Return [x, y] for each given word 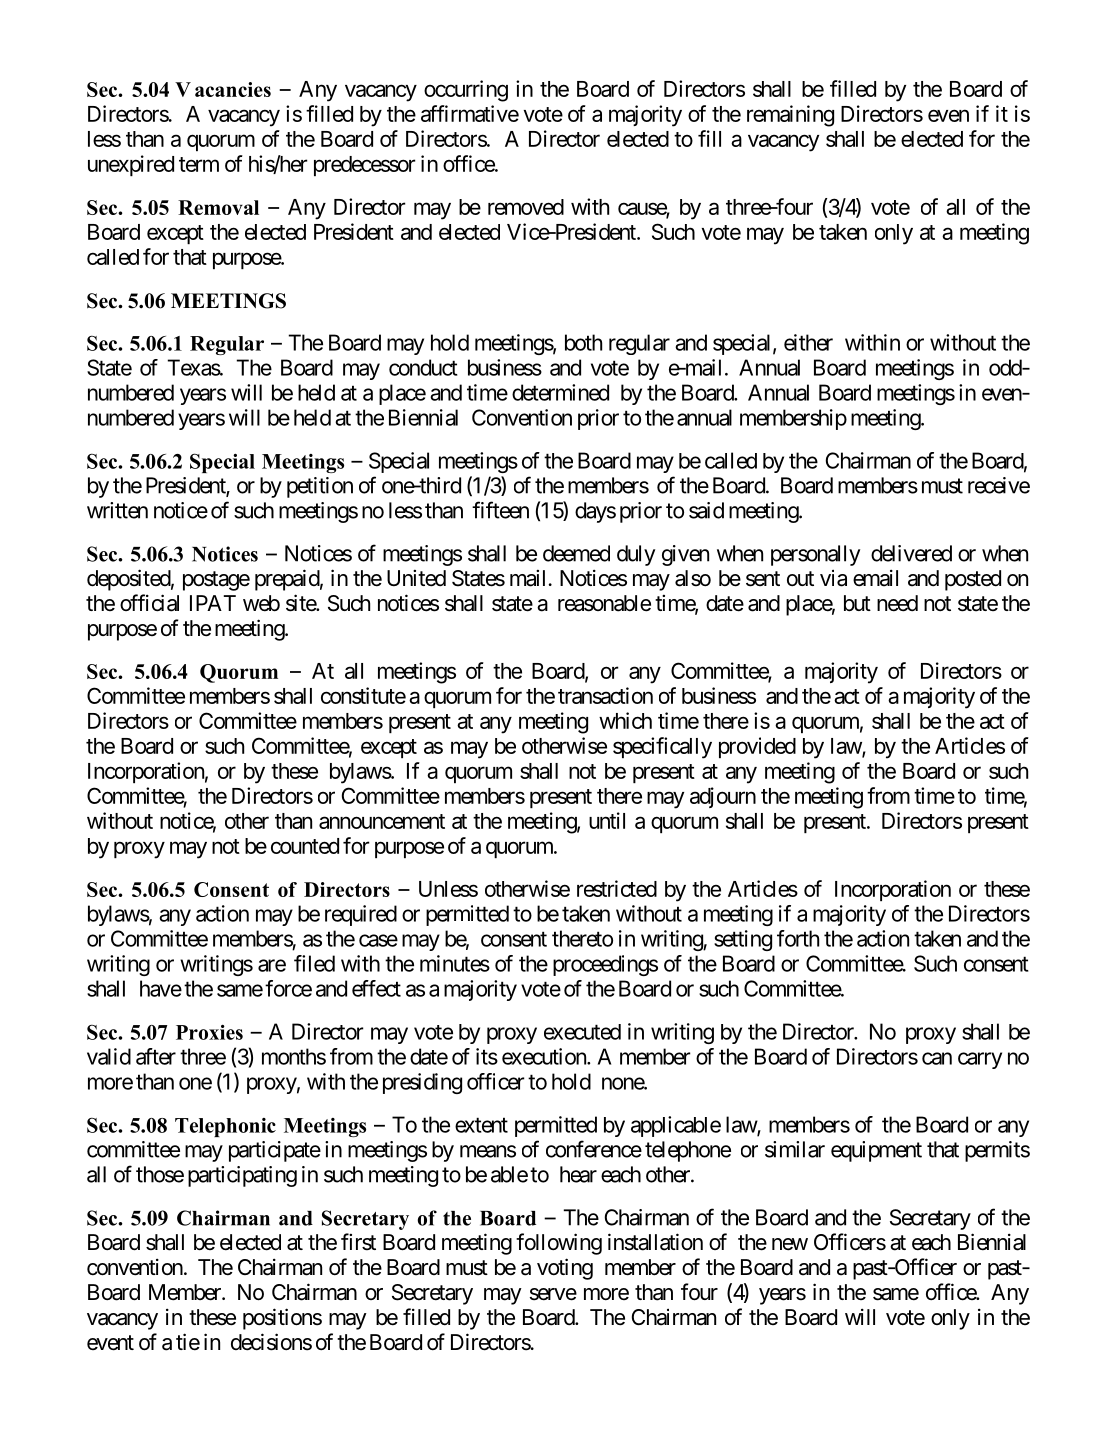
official [149, 603]
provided [757, 747]
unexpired [131, 165]
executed [582, 1032]
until [607, 820]
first [358, 1242]
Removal [218, 207]
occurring [466, 91]
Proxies [209, 1032]
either [808, 342]
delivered [911, 553]
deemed [576, 553]
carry [980, 1060]
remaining [790, 116]
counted [305, 846]
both [583, 342]
